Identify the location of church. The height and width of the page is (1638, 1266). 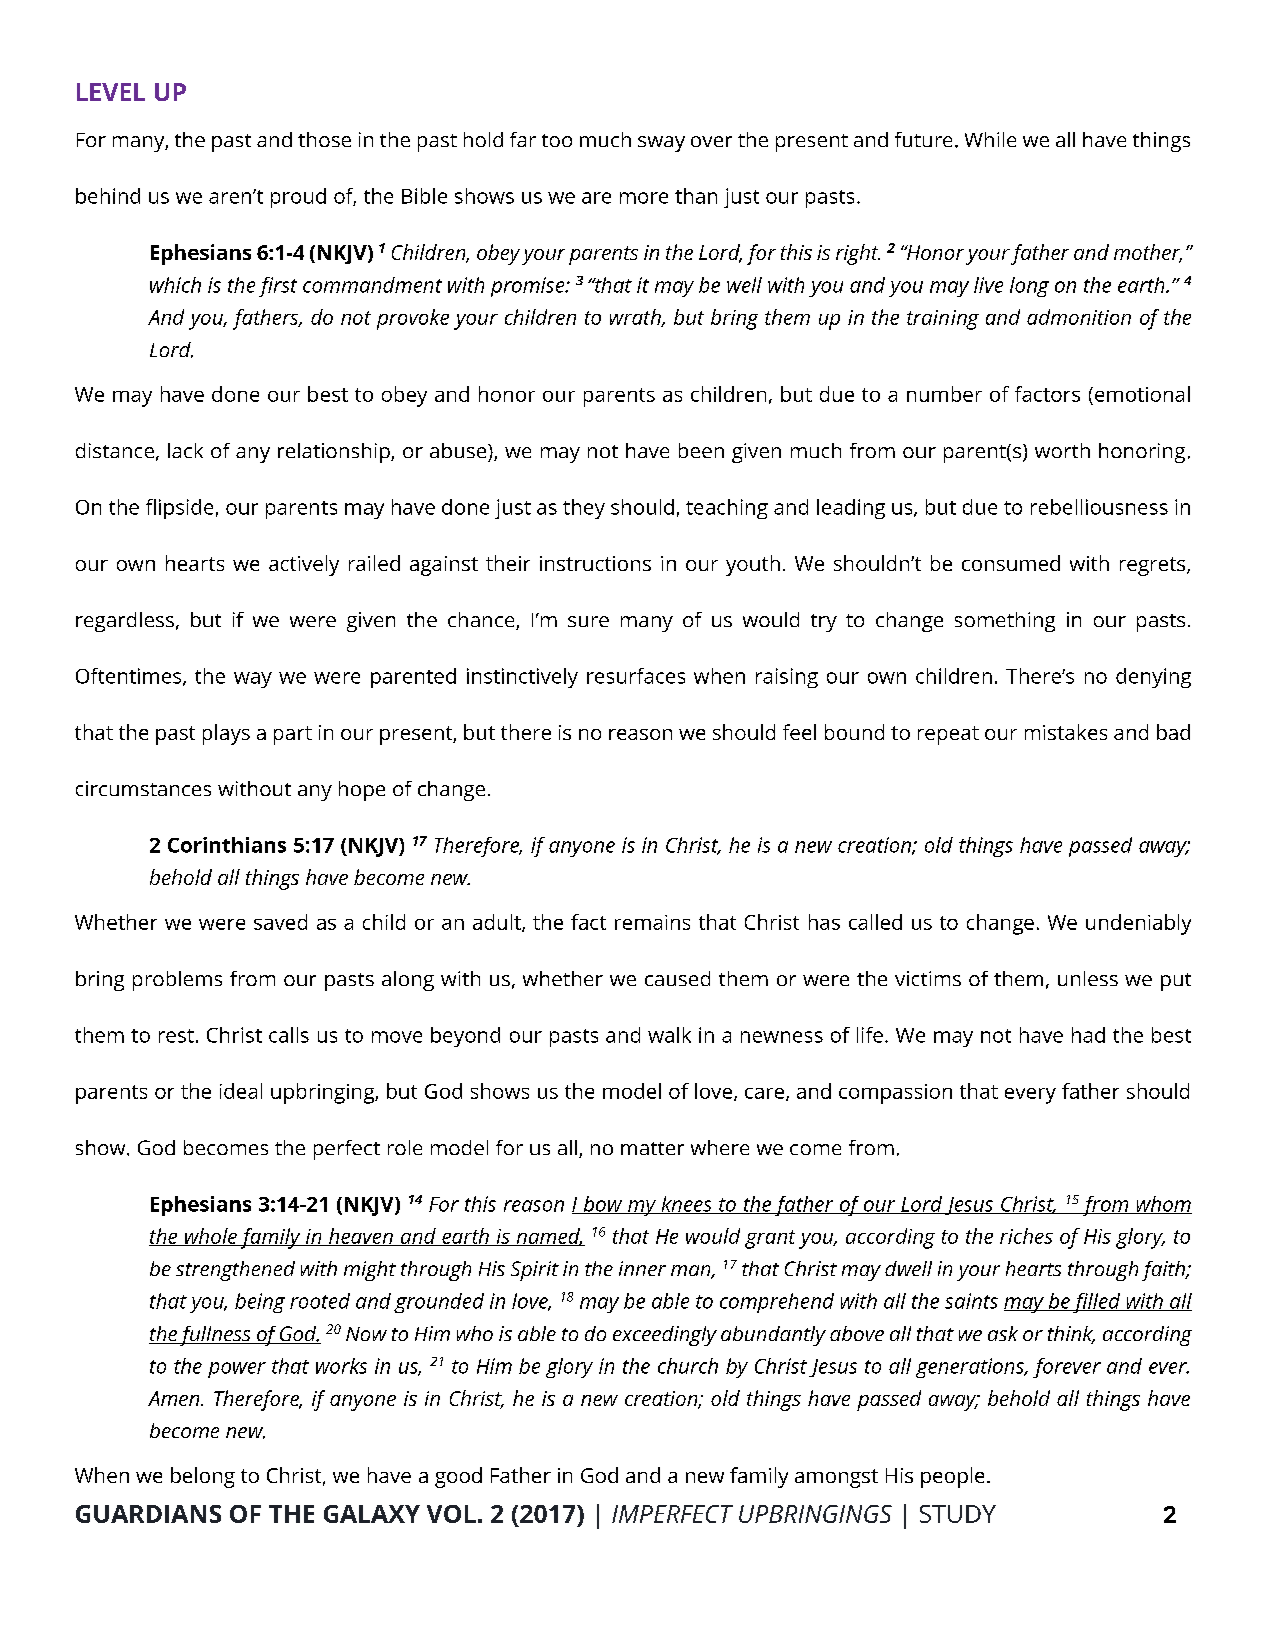
(688, 1366).
